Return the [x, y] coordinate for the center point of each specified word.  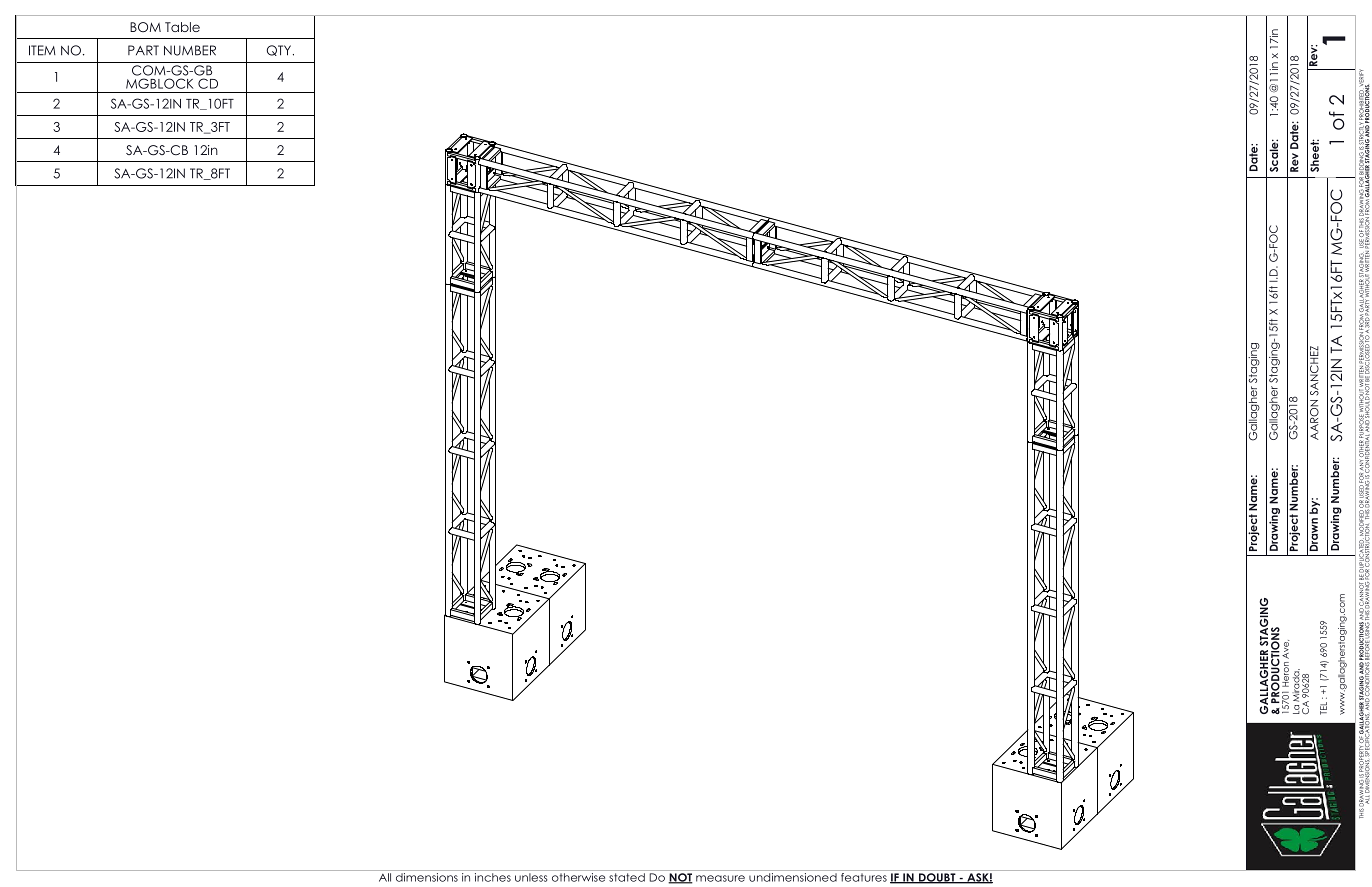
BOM [145, 27]
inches [493, 877]
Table [182, 27]
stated [627, 877]
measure [720, 878]
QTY [279, 50]
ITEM [42, 50]
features [864, 877]
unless [531, 877]
